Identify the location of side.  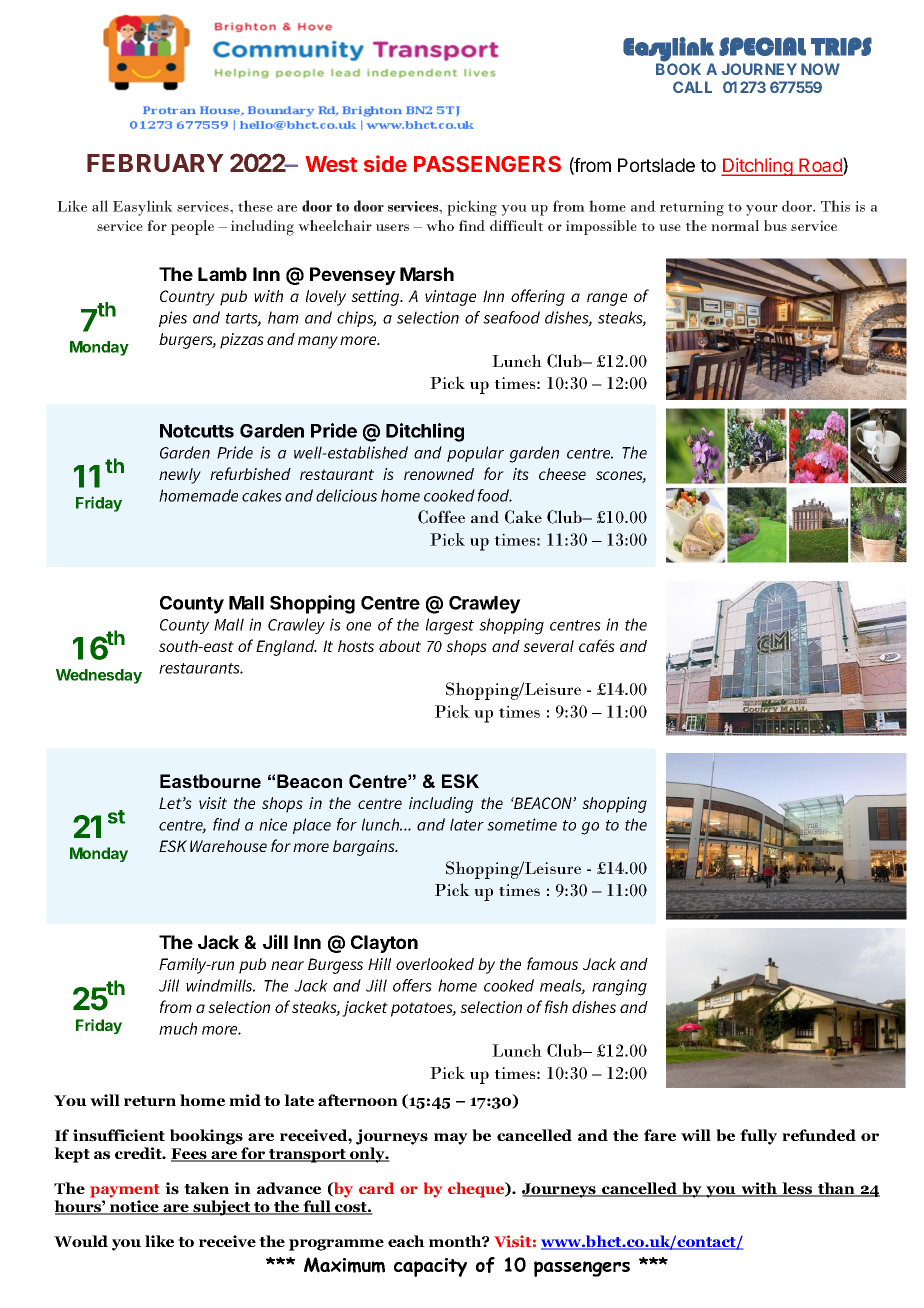
(385, 163).
